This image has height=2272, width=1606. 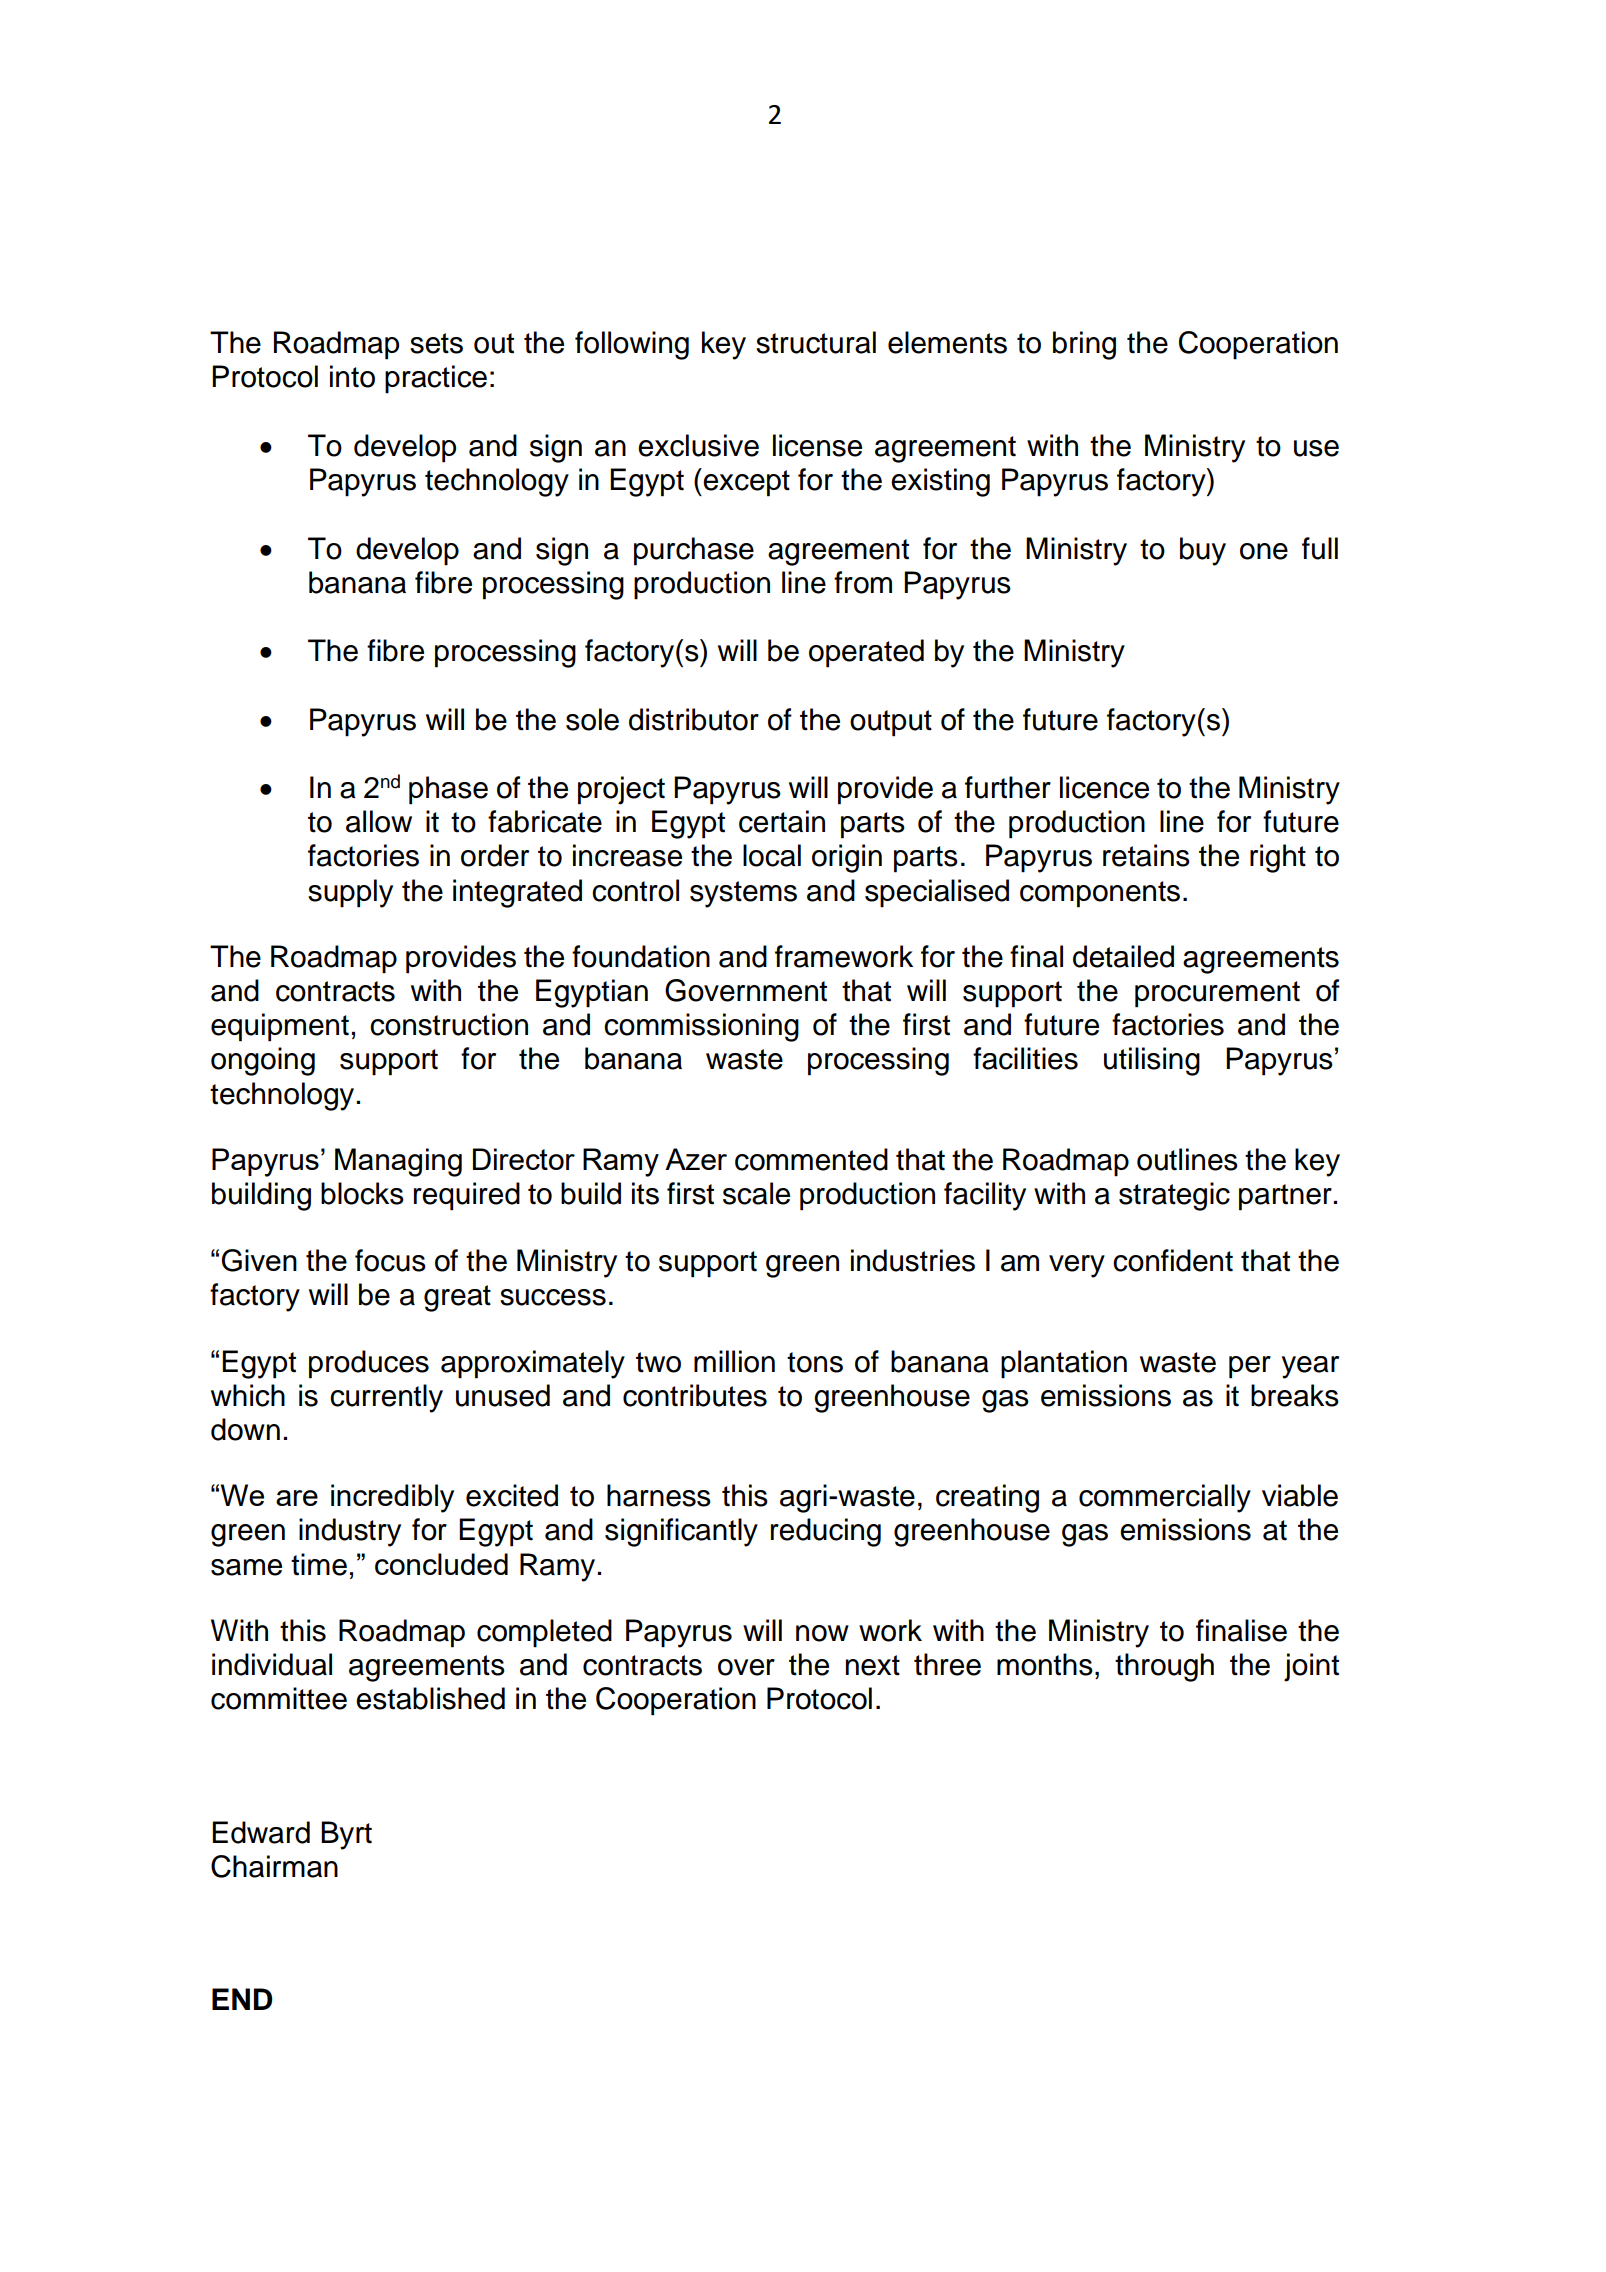 What do you see at coordinates (1165, 1498) in the image?
I see `commercially` at bounding box center [1165, 1498].
